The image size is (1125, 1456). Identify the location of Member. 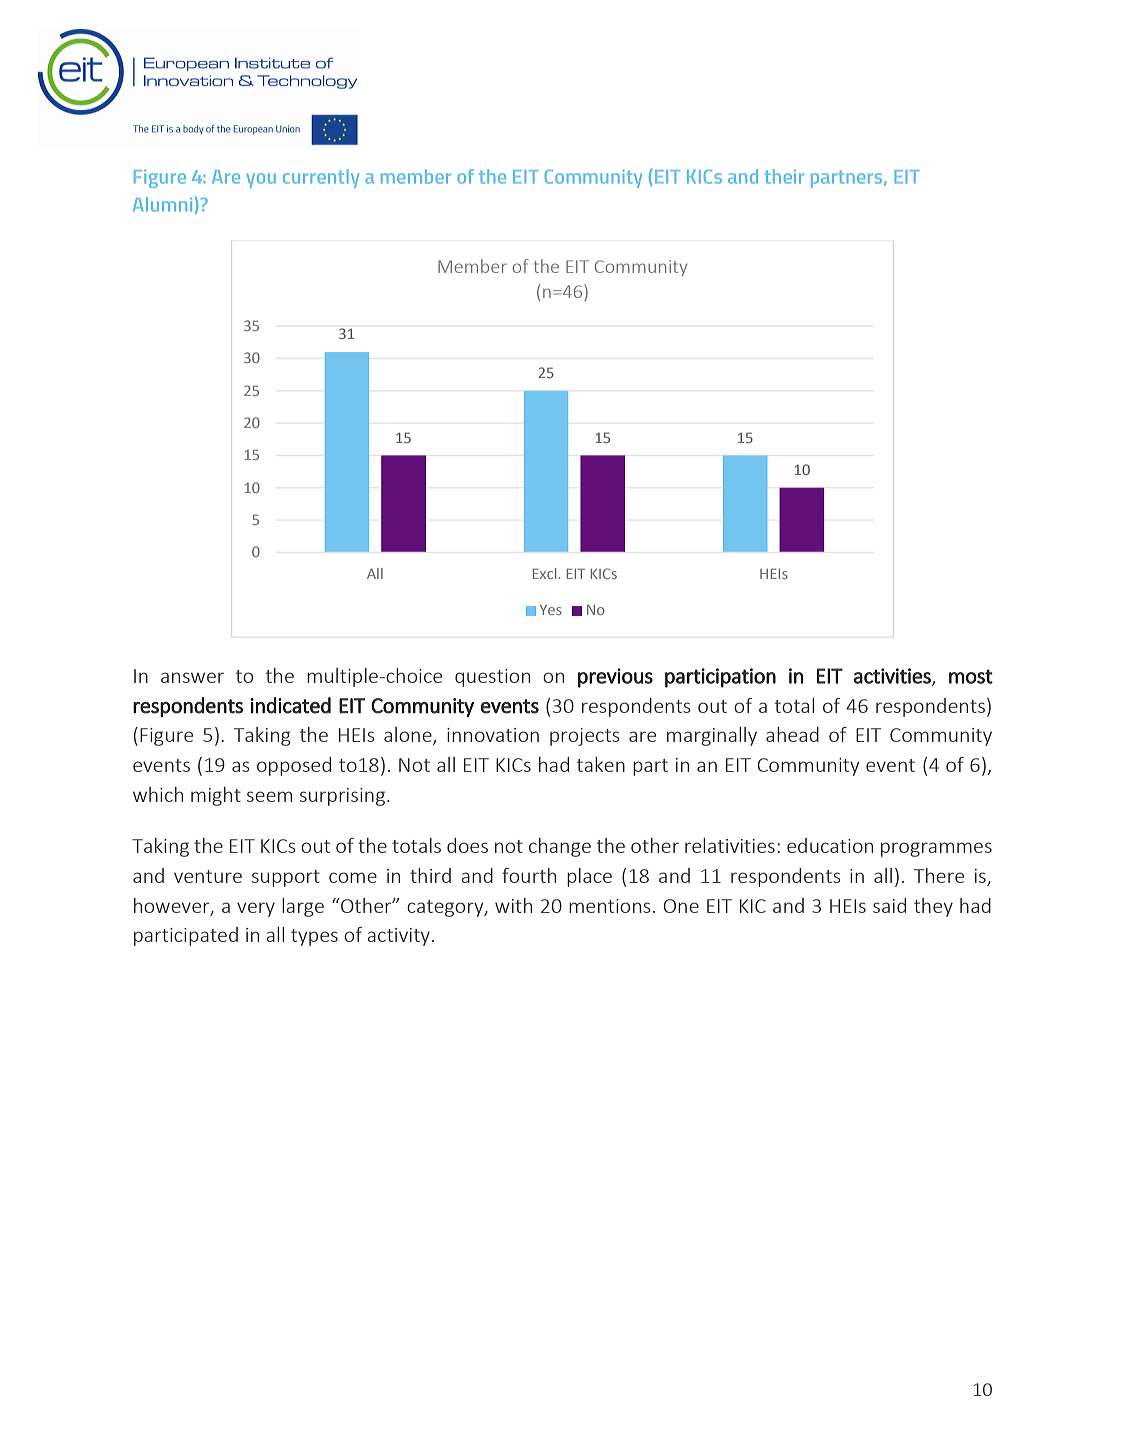
(472, 266).
